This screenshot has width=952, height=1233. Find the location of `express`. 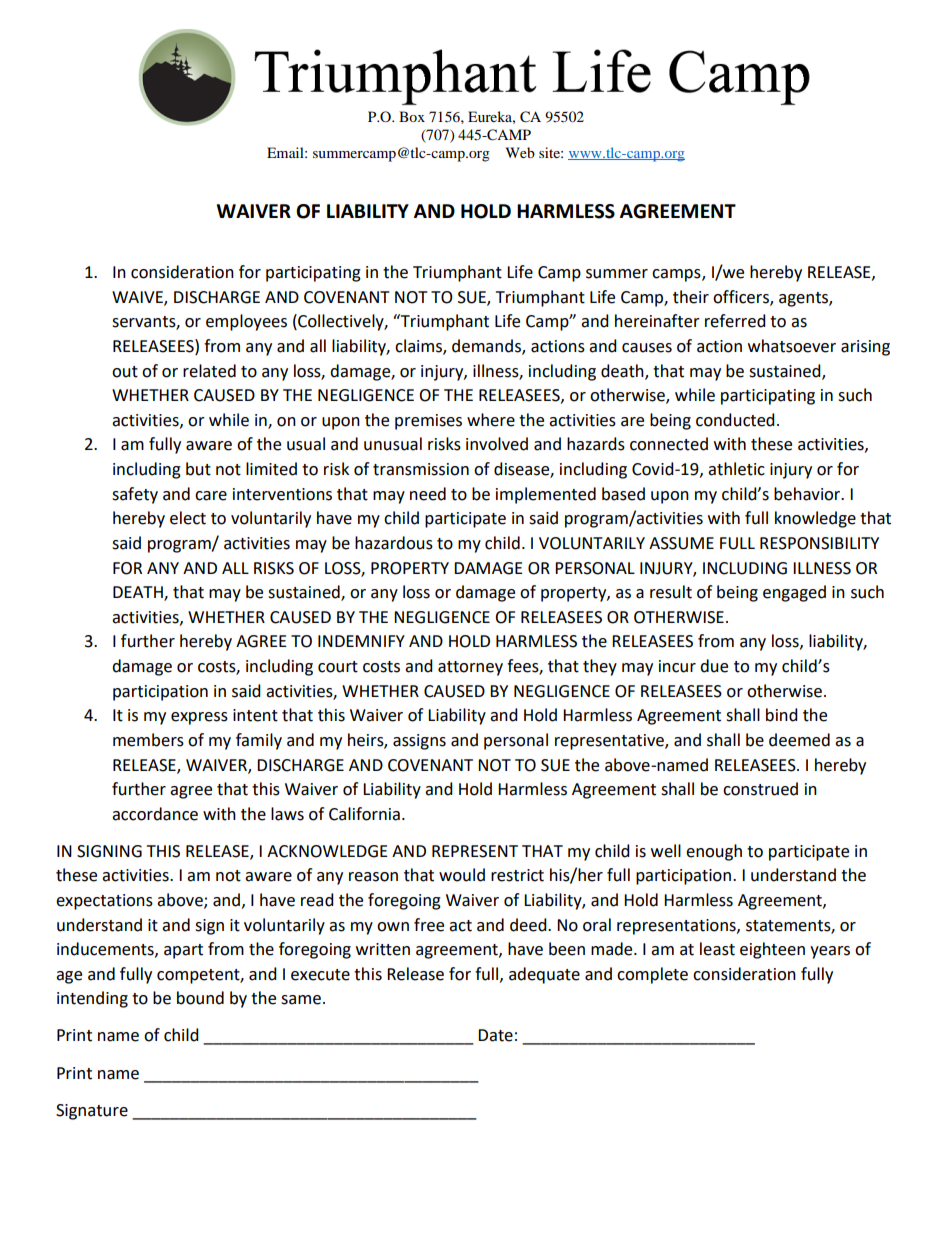

express is located at coordinates (199, 718).
